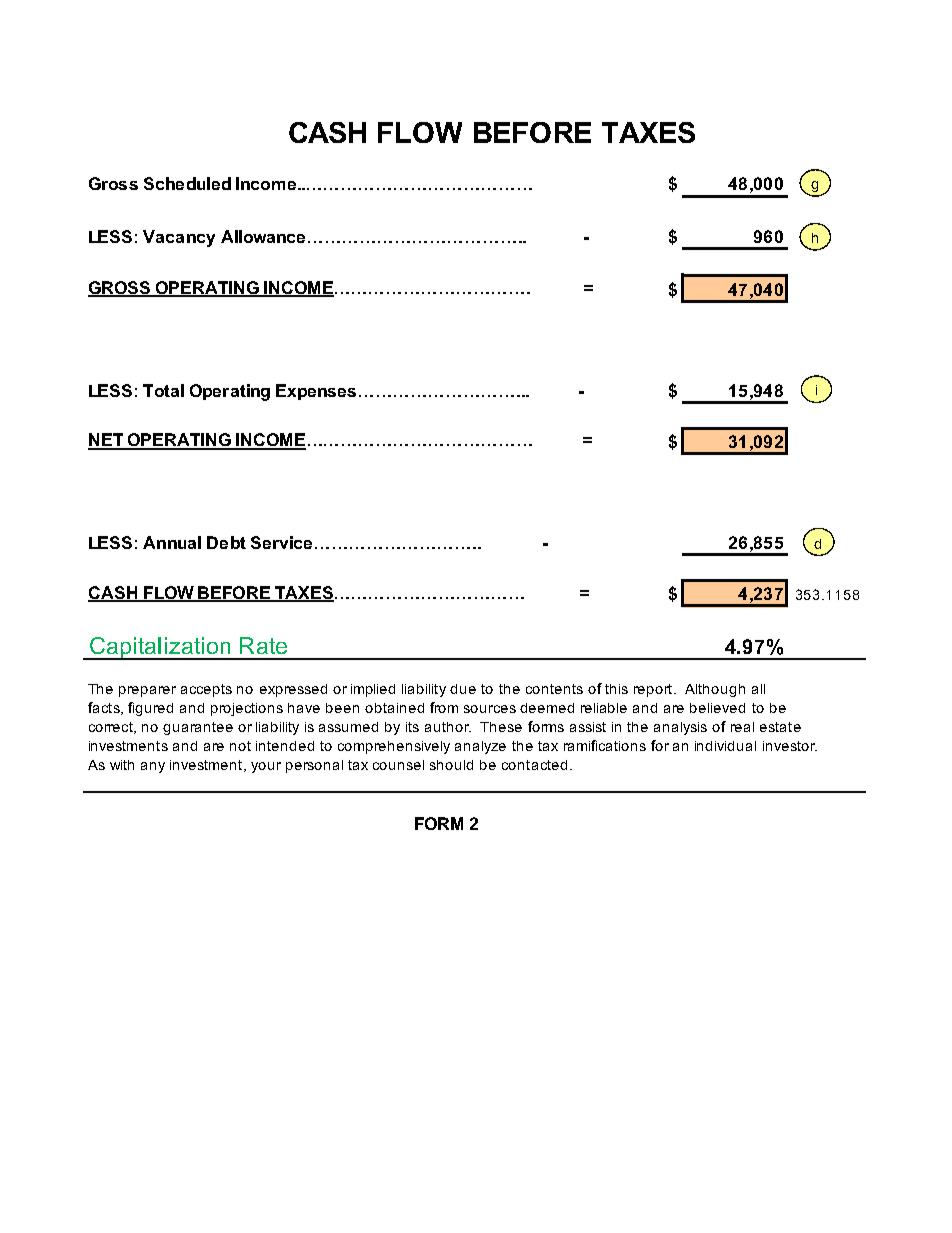  Describe the element at coordinates (283, 542) in the screenshot. I see `Service` at that location.
